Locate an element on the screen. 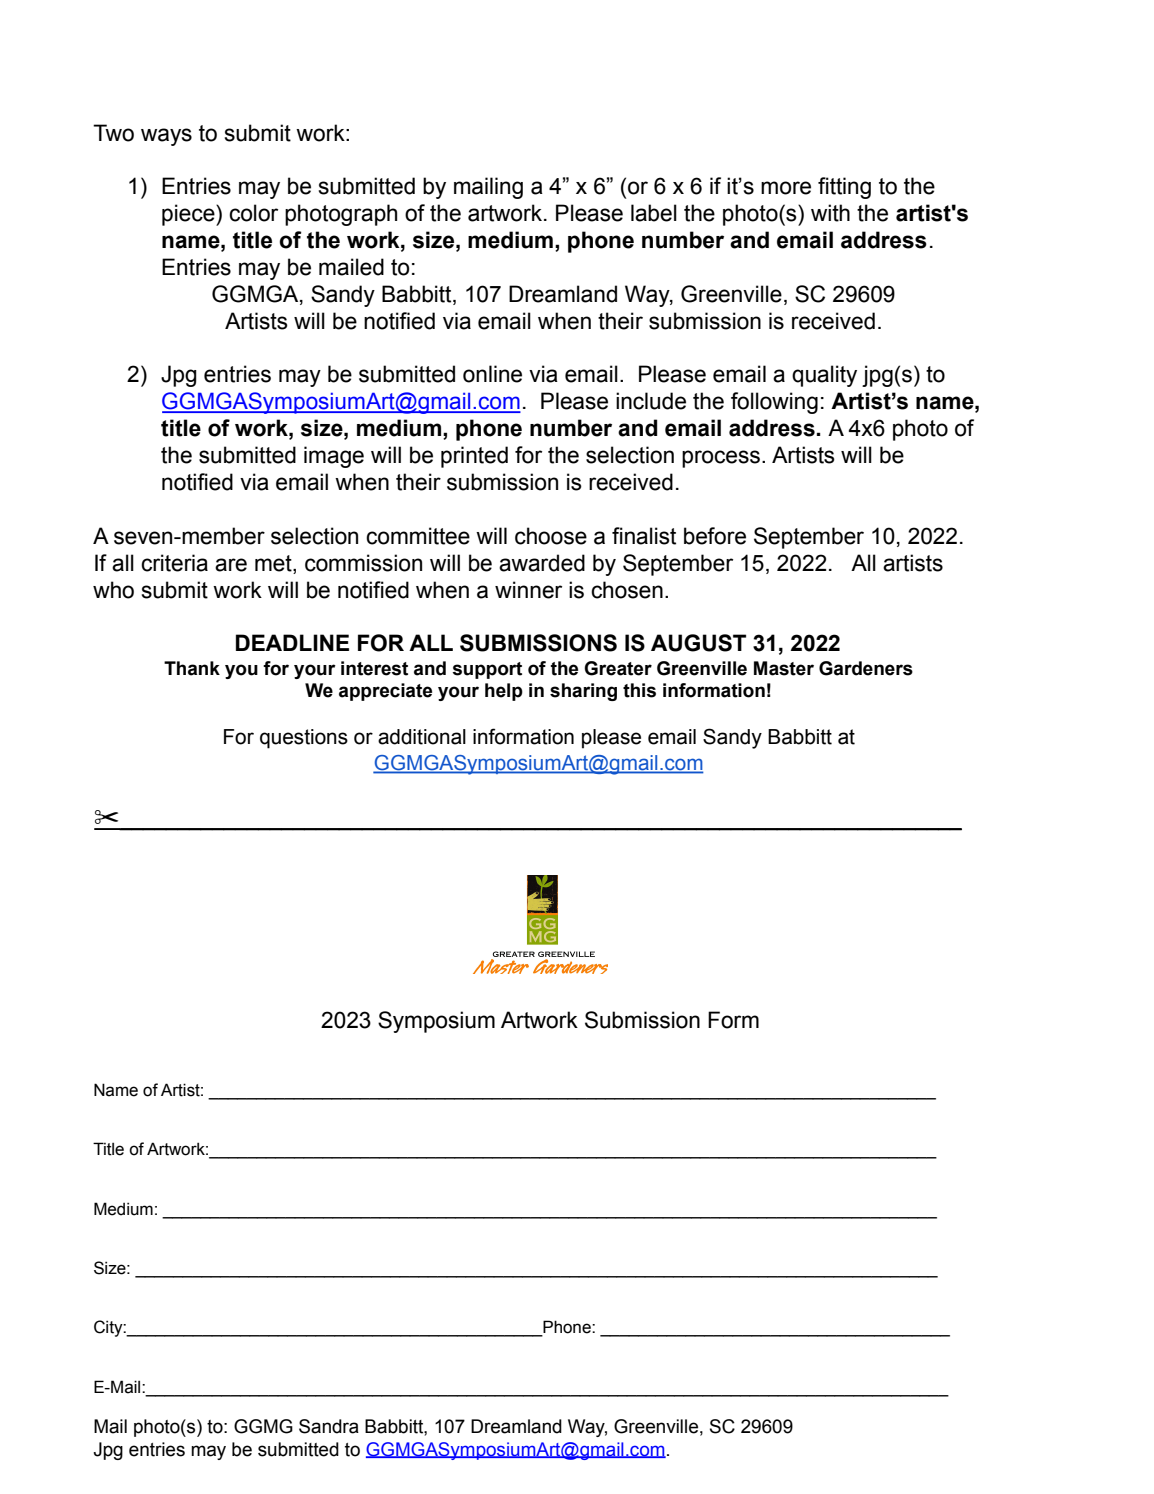 Image resolution: width=1154 pixels, height=1494 pixels. additional is located at coordinates (422, 737).
